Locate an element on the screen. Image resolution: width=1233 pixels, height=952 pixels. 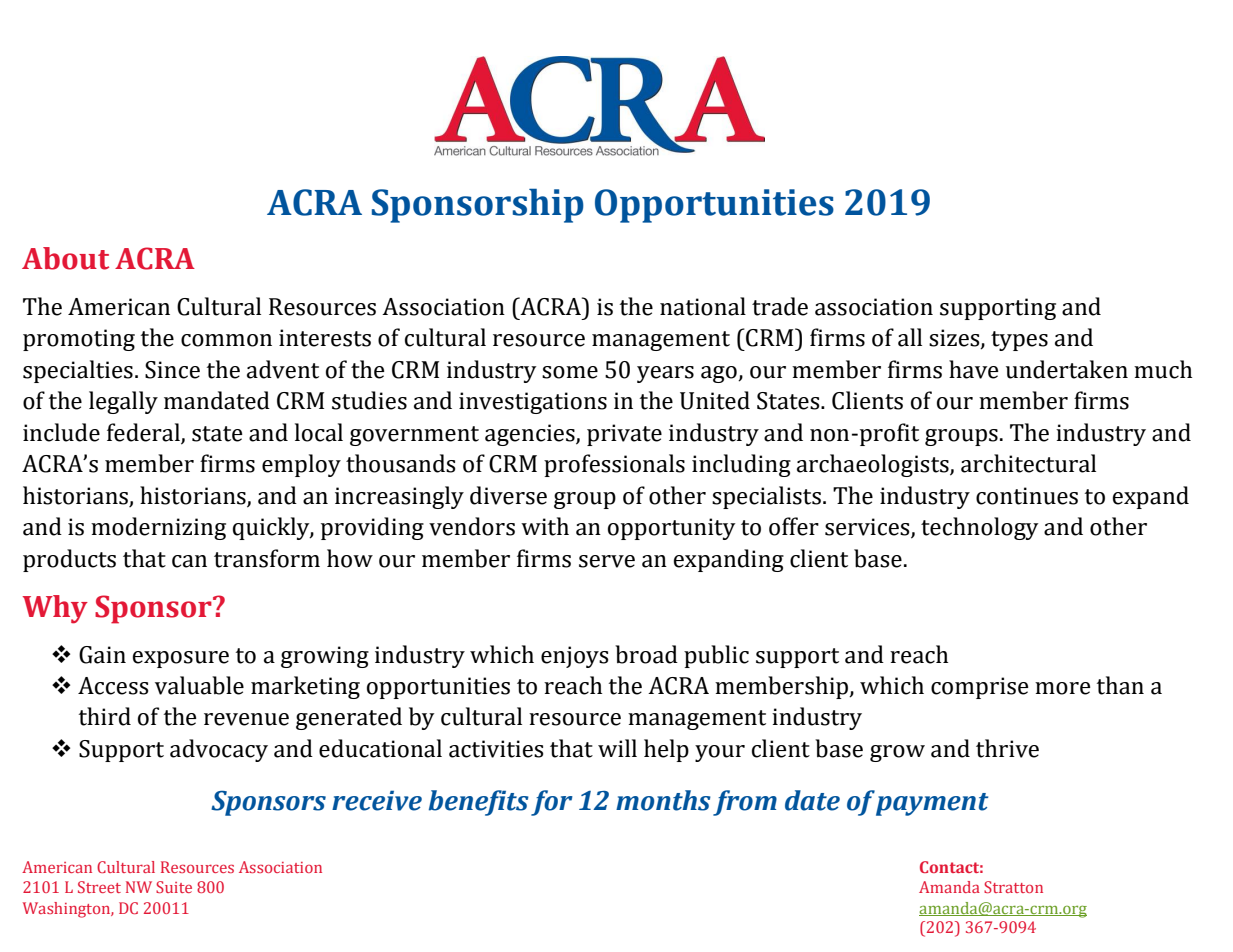
About is located at coordinates (65, 258).
